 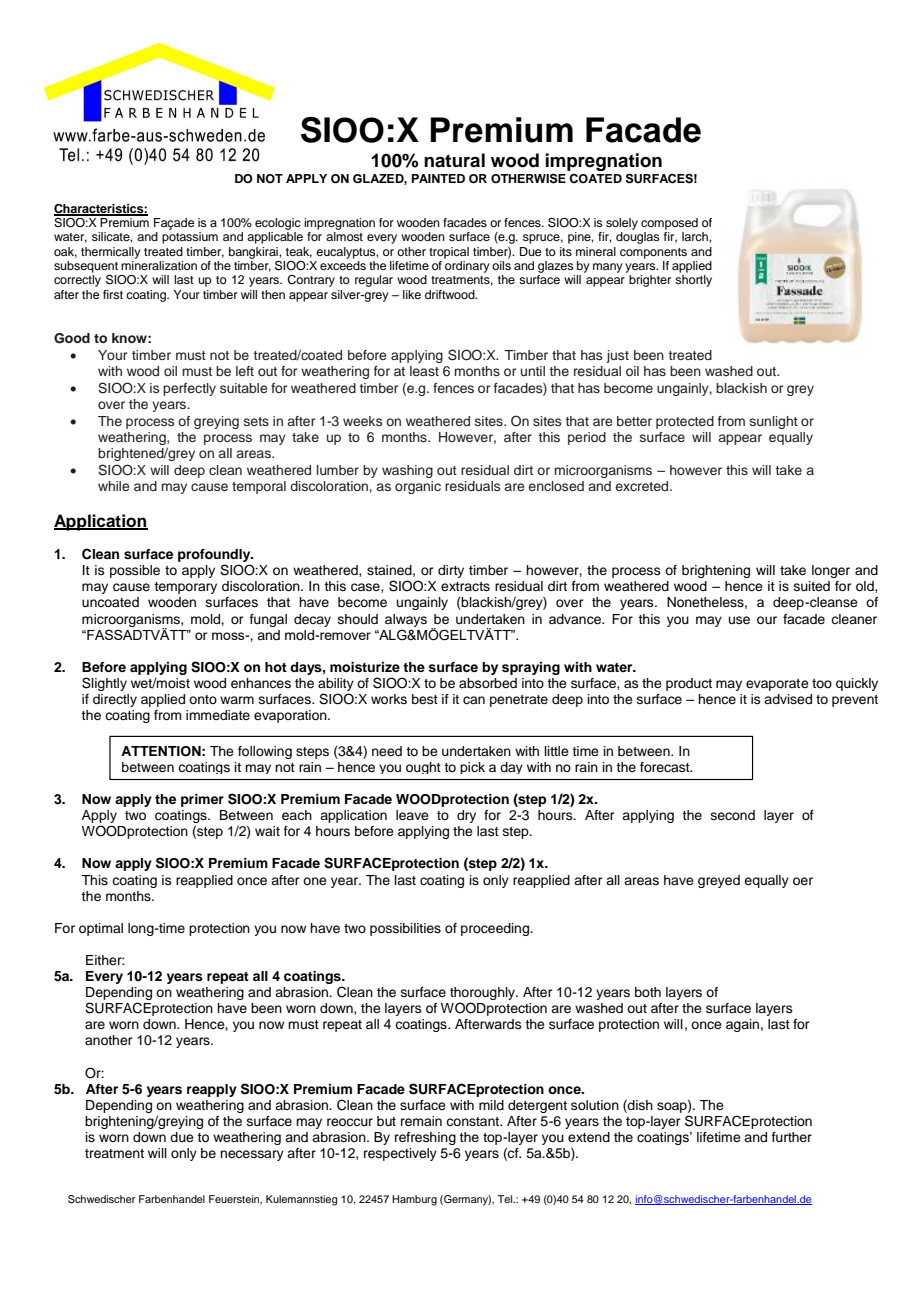 What do you see at coordinates (696, 236) in the screenshot?
I see `larch` at bounding box center [696, 236].
